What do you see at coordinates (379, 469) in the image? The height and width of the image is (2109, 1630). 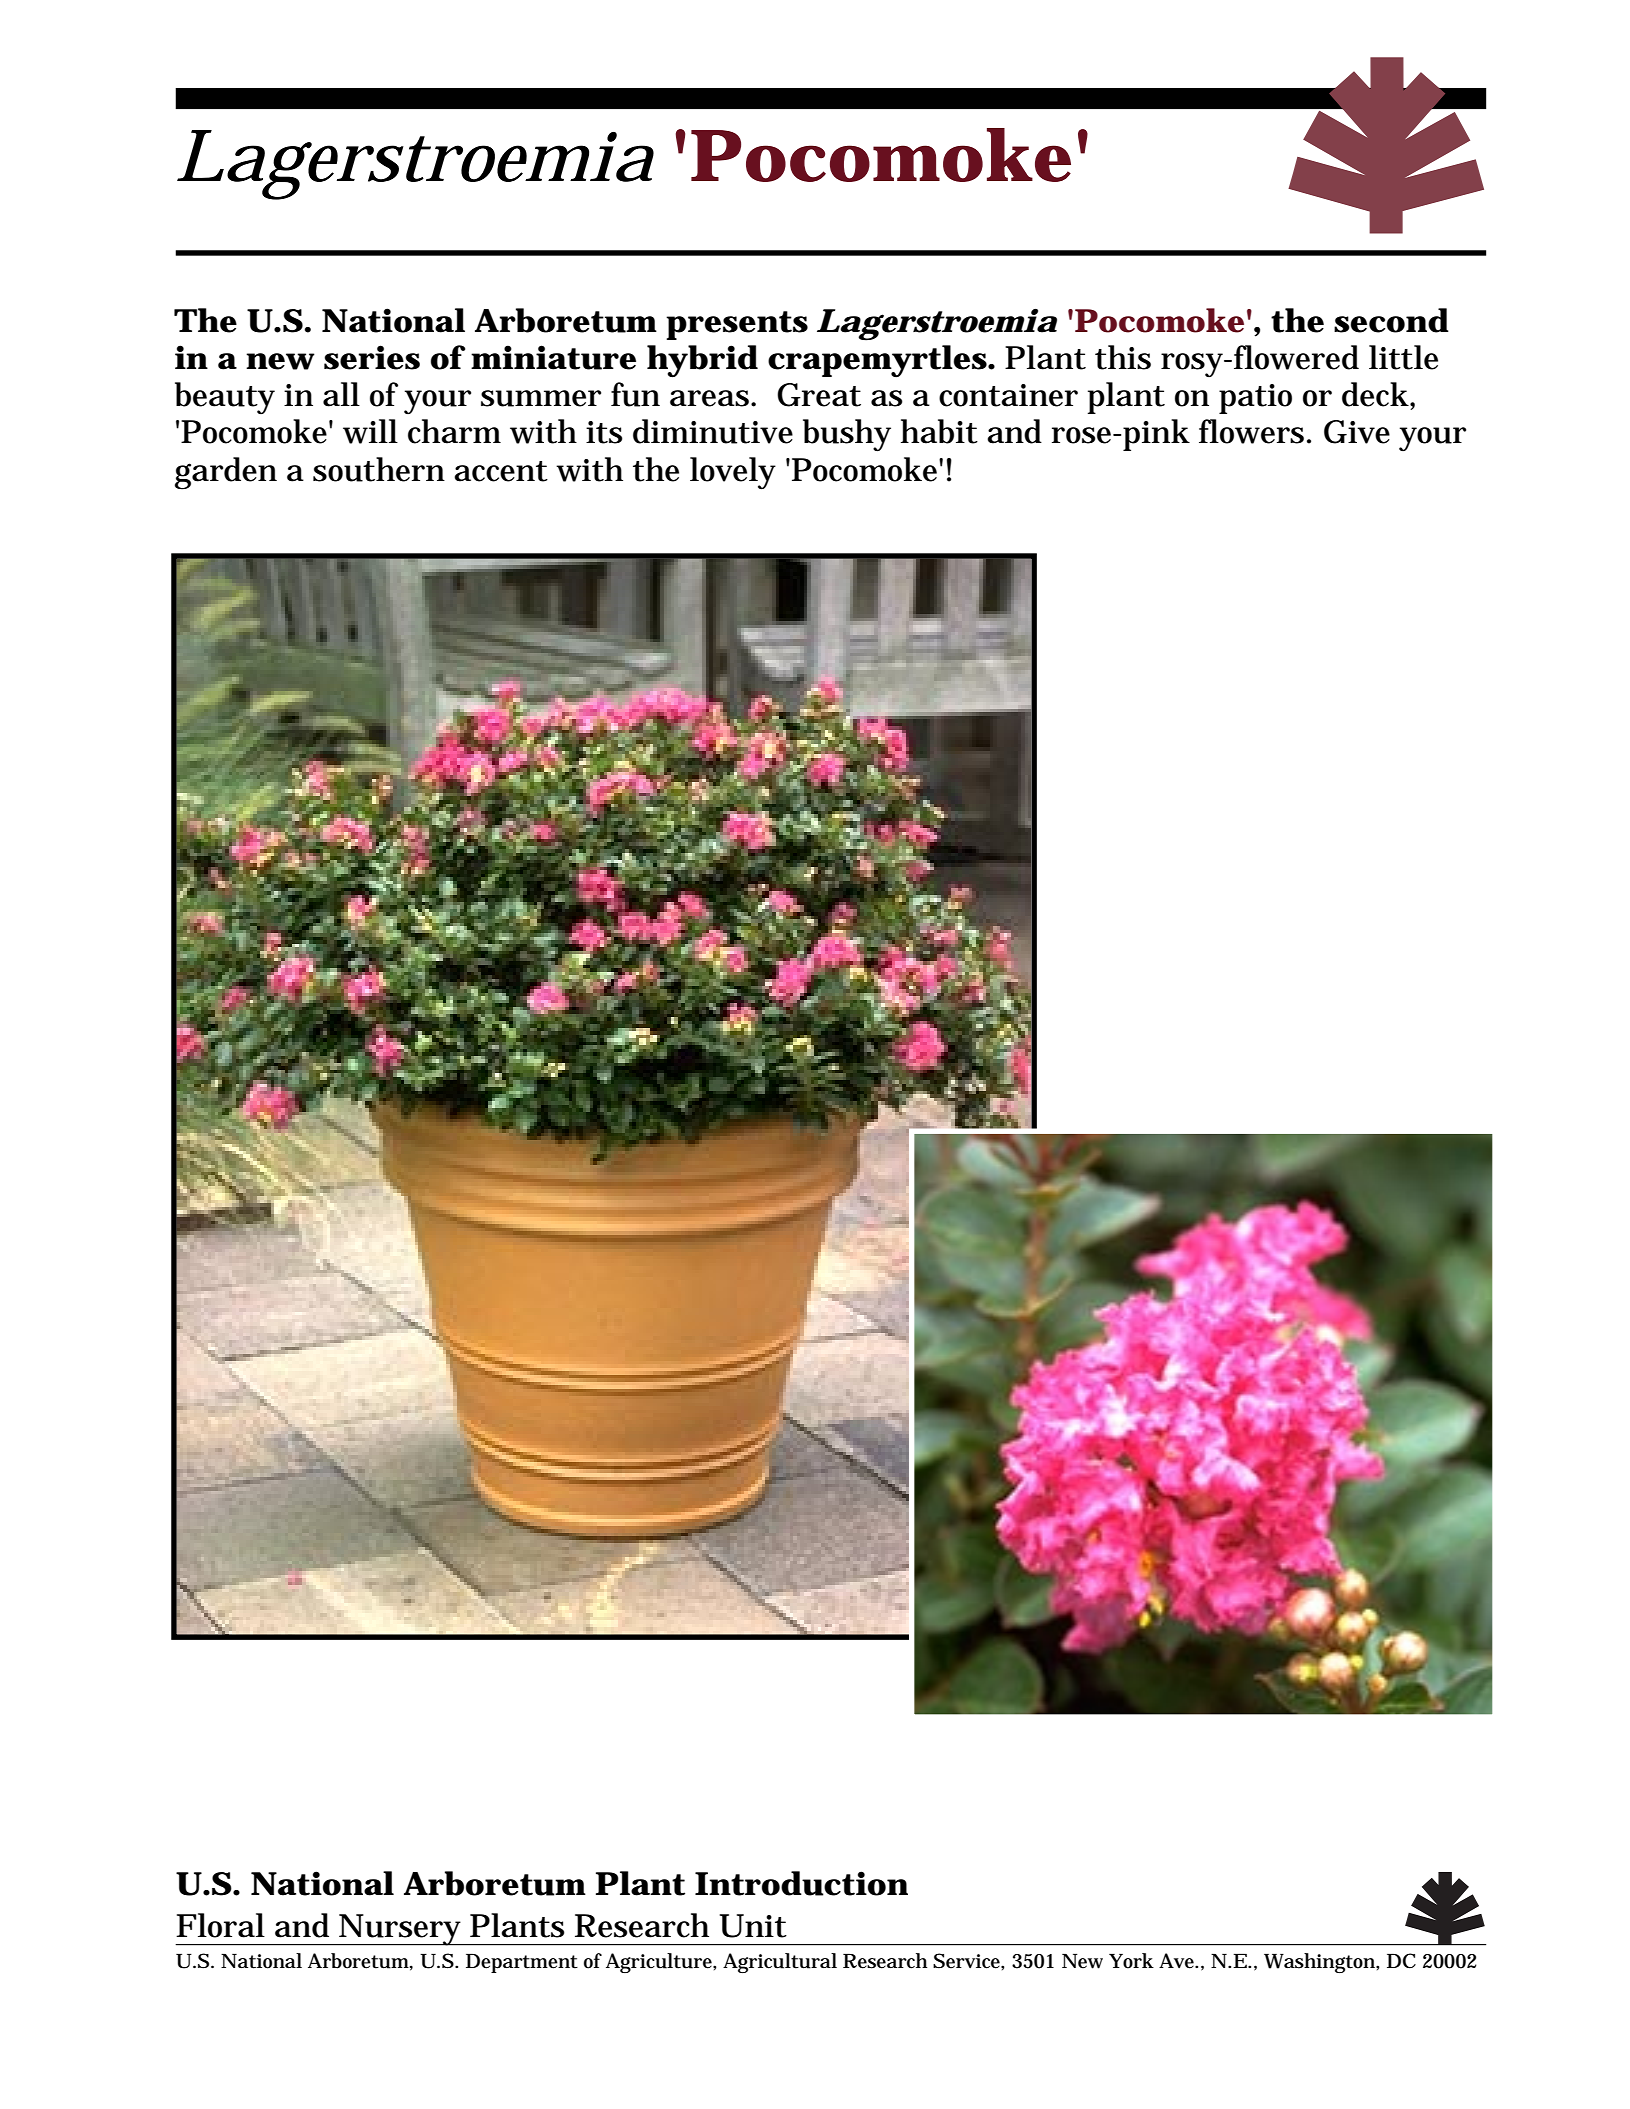 I see `southern` at bounding box center [379, 469].
